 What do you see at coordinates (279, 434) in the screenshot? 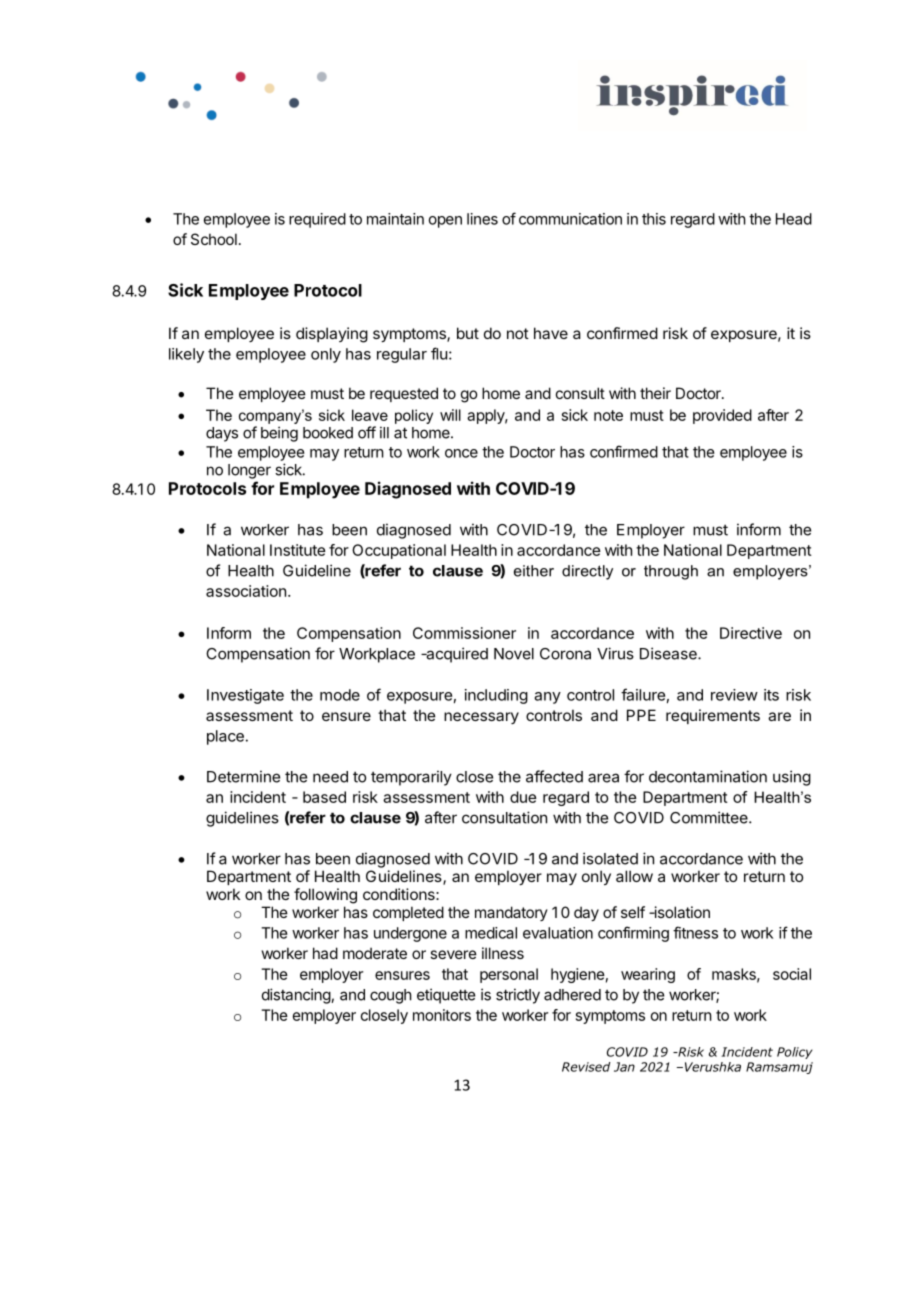
I see `being` at bounding box center [279, 434].
